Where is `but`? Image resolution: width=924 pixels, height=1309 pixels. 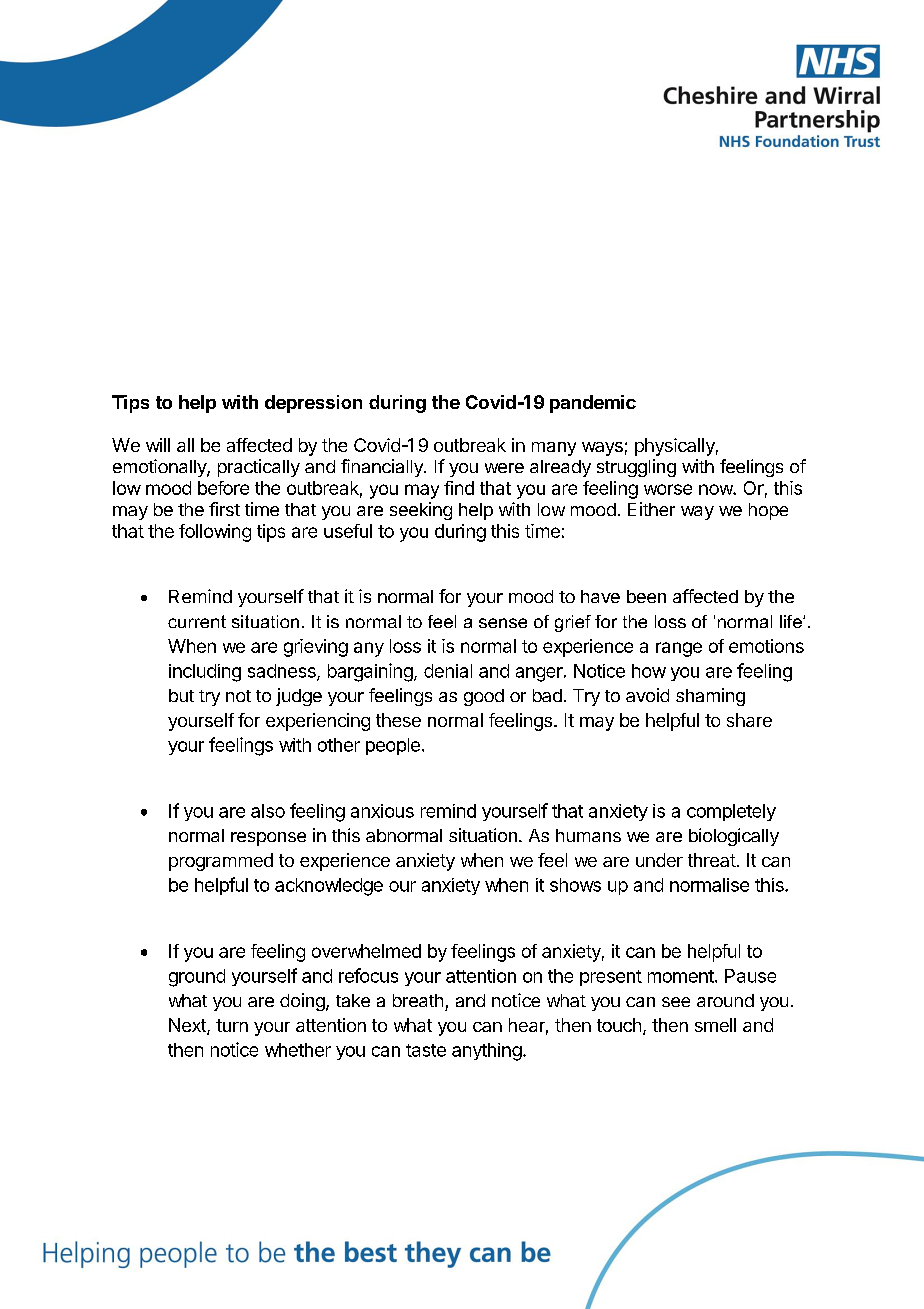 but is located at coordinates (181, 695).
